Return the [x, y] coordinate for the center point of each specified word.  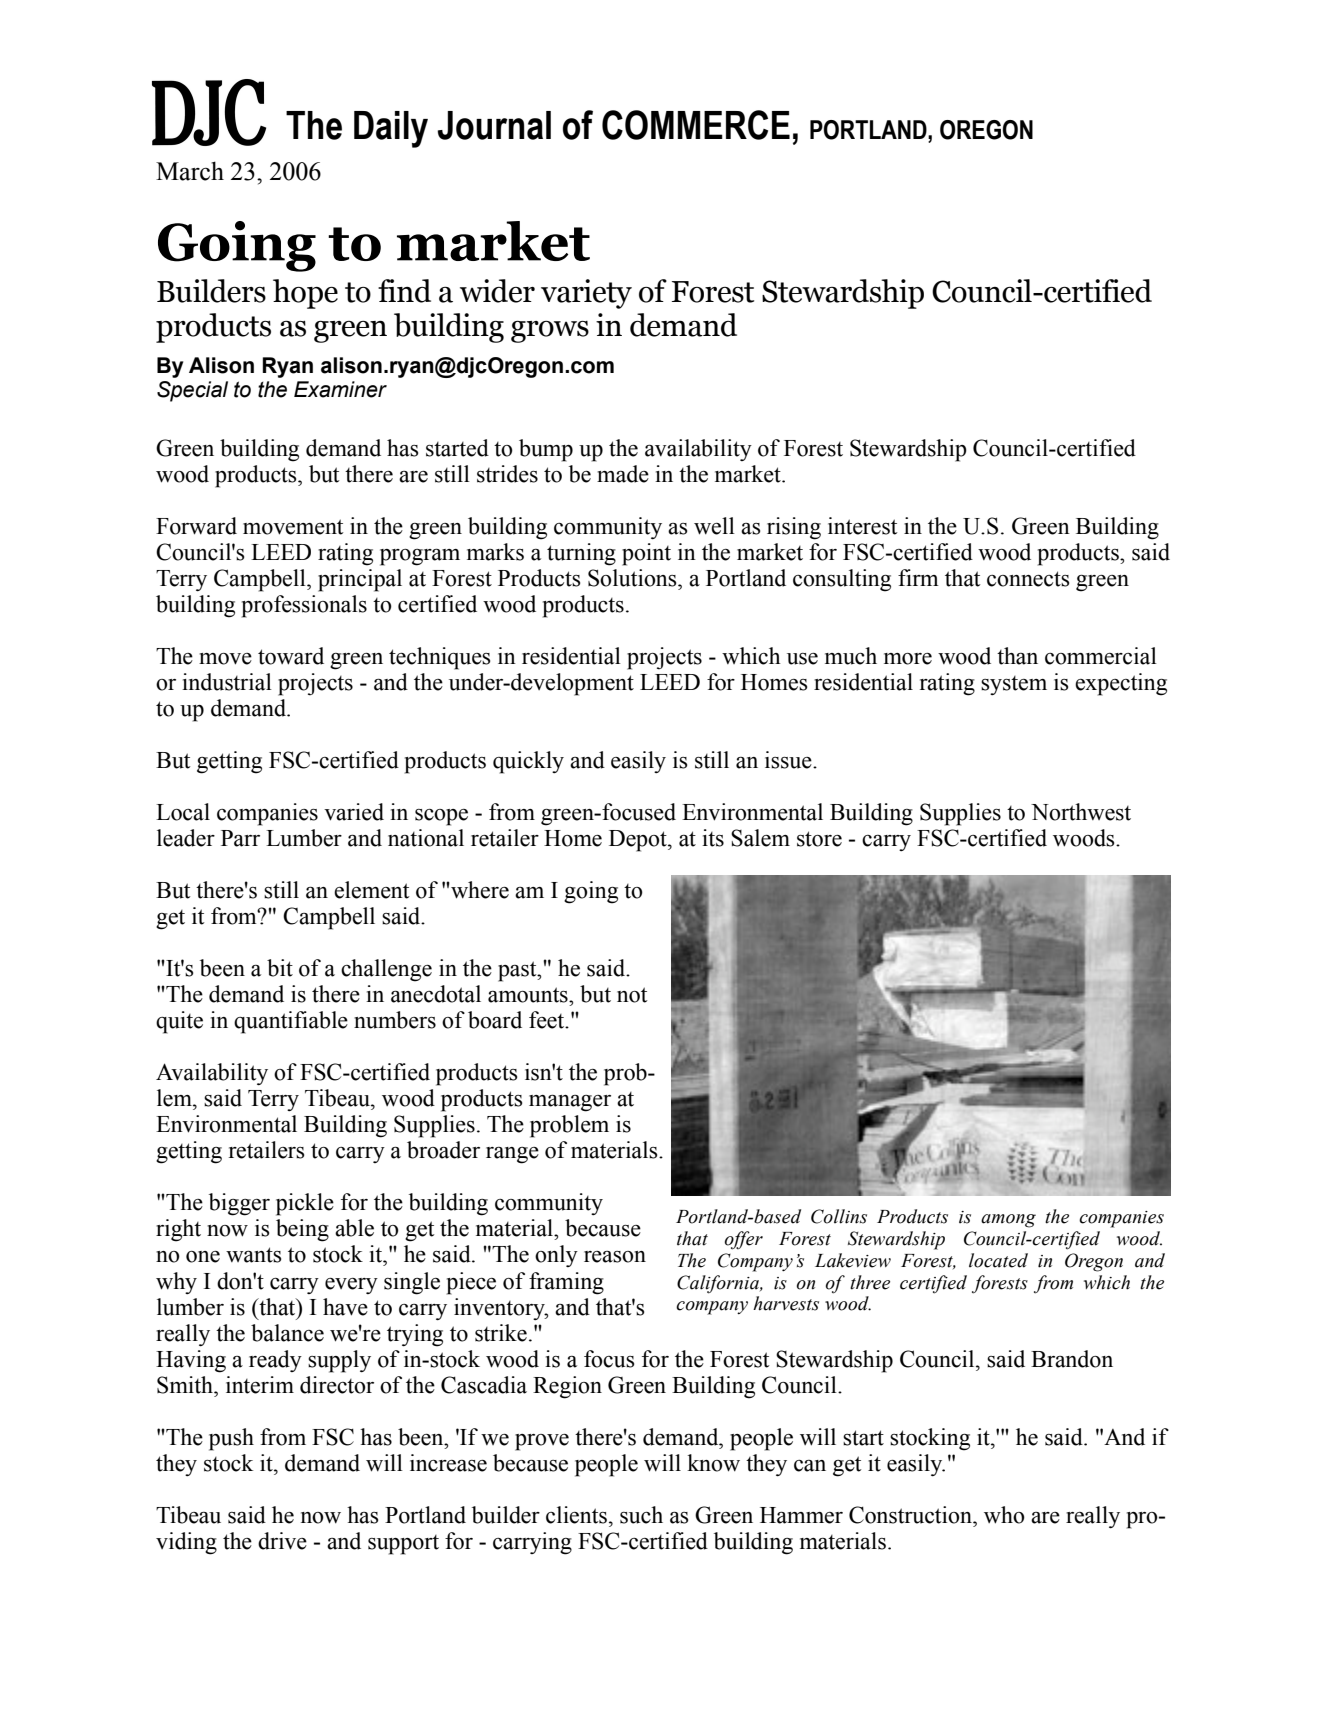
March [190, 171]
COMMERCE [696, 125]
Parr [240, 838]
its [713, 838]
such [641, 1515]
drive [282, 1541]
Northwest [1081, 812]
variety [586, 294]
